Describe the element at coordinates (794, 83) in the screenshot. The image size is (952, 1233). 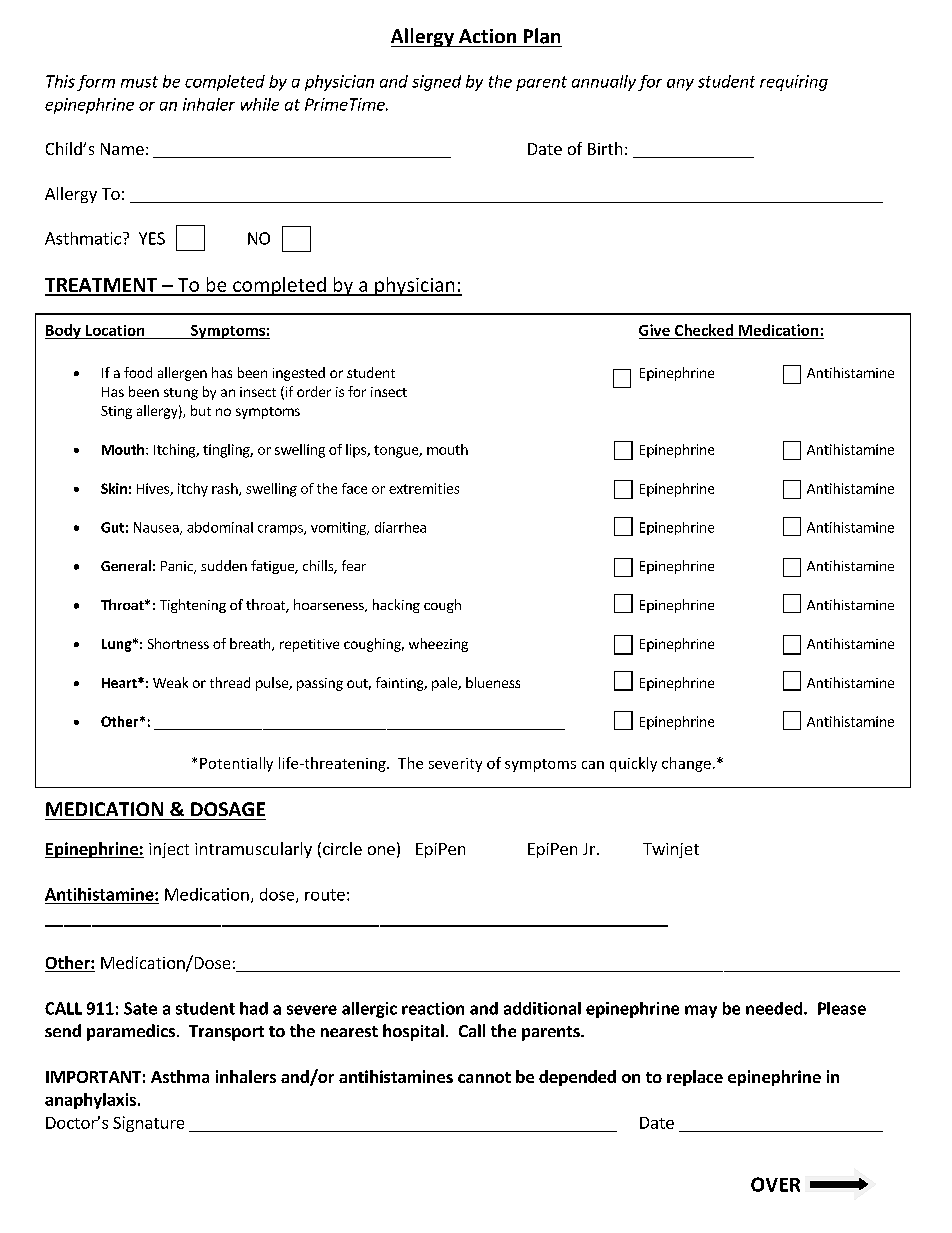
I see `requiring` at that location.
